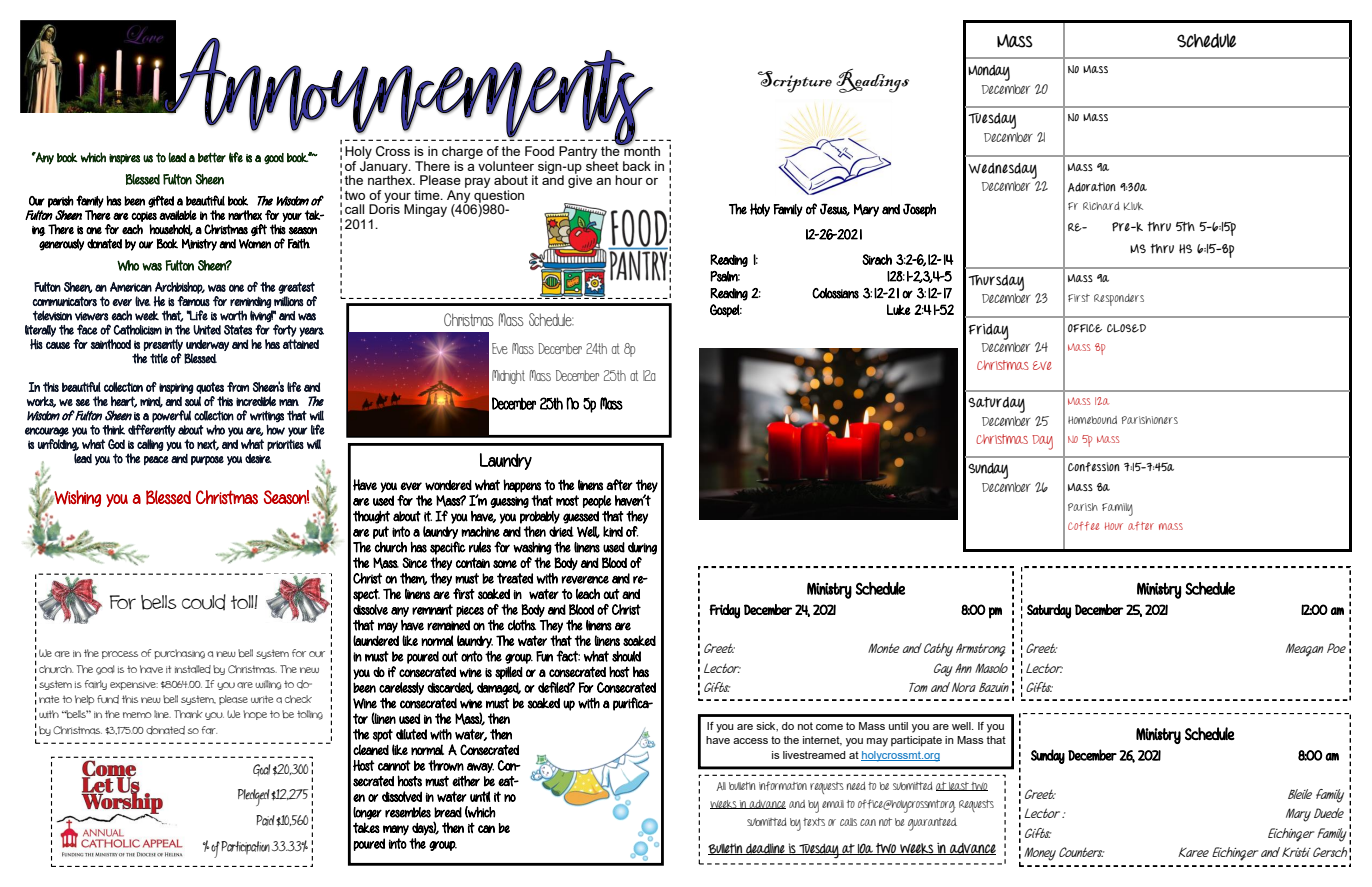 The width and height of the image is (1372, 887). I want to click on could, so click(204, 602).
